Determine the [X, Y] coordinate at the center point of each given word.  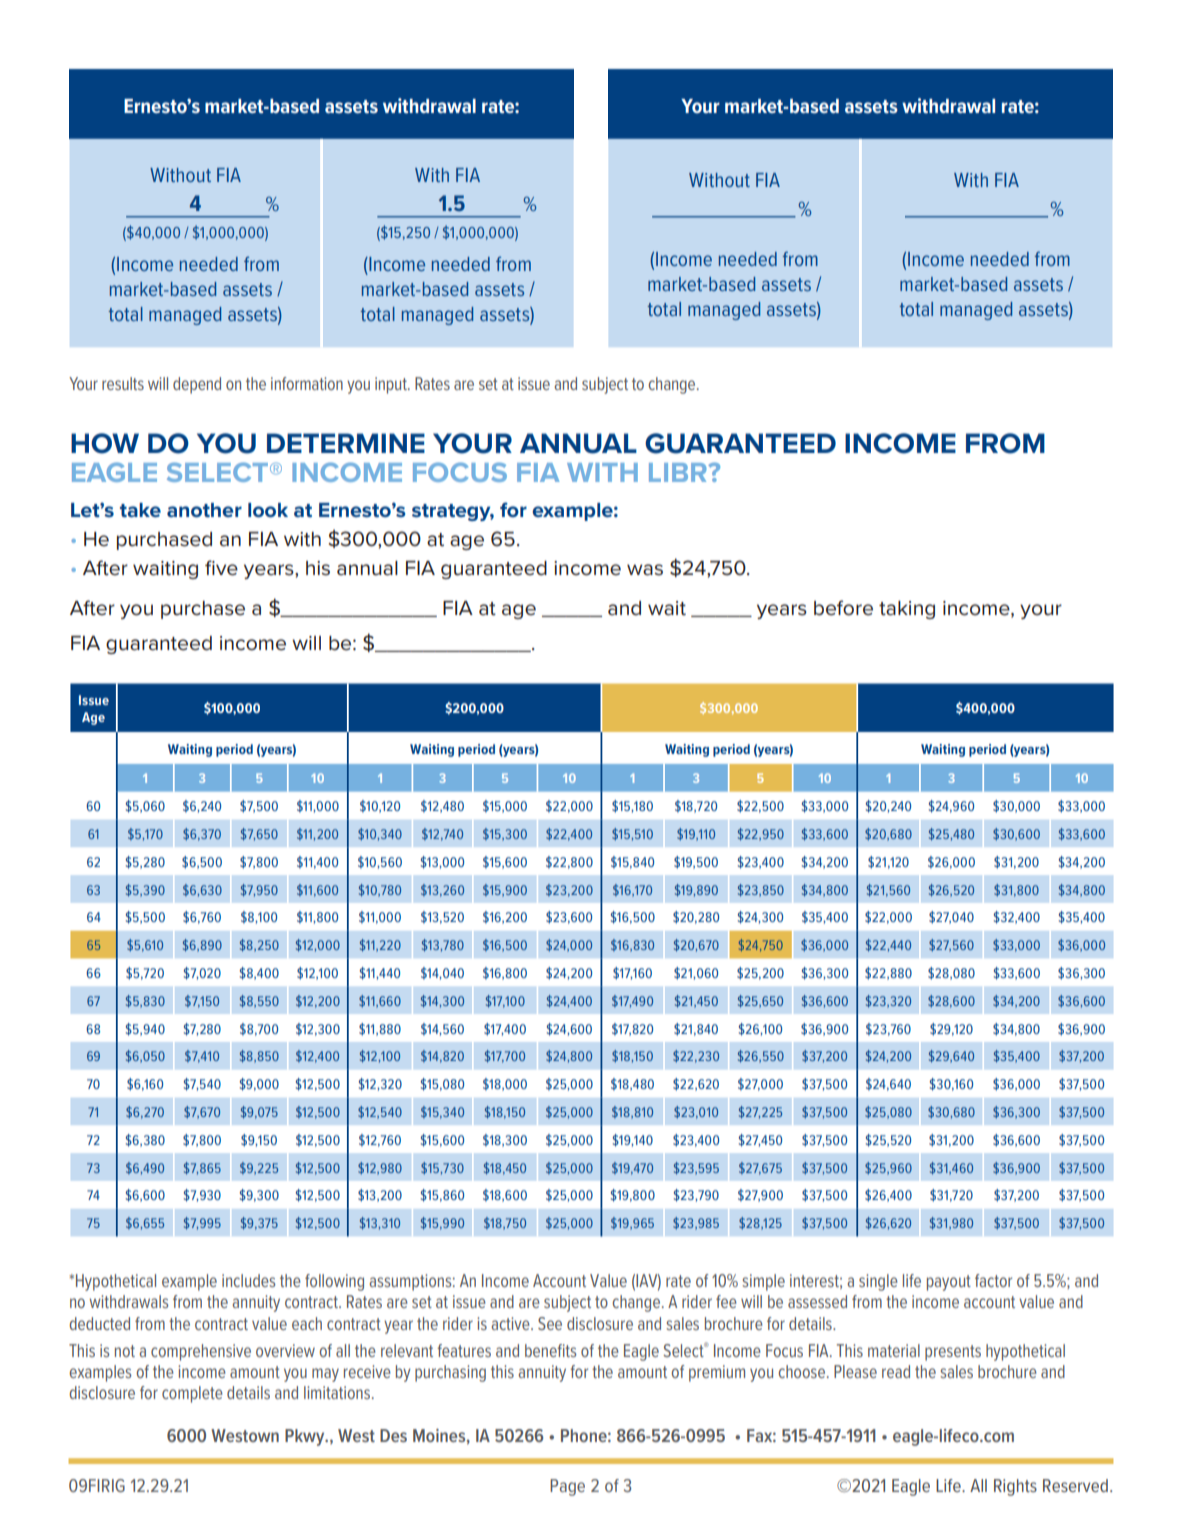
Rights [1015, 1487]
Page [567, 1487]
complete [192, 1394]
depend [197, 385]
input [392, 385]
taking [907, 610]
